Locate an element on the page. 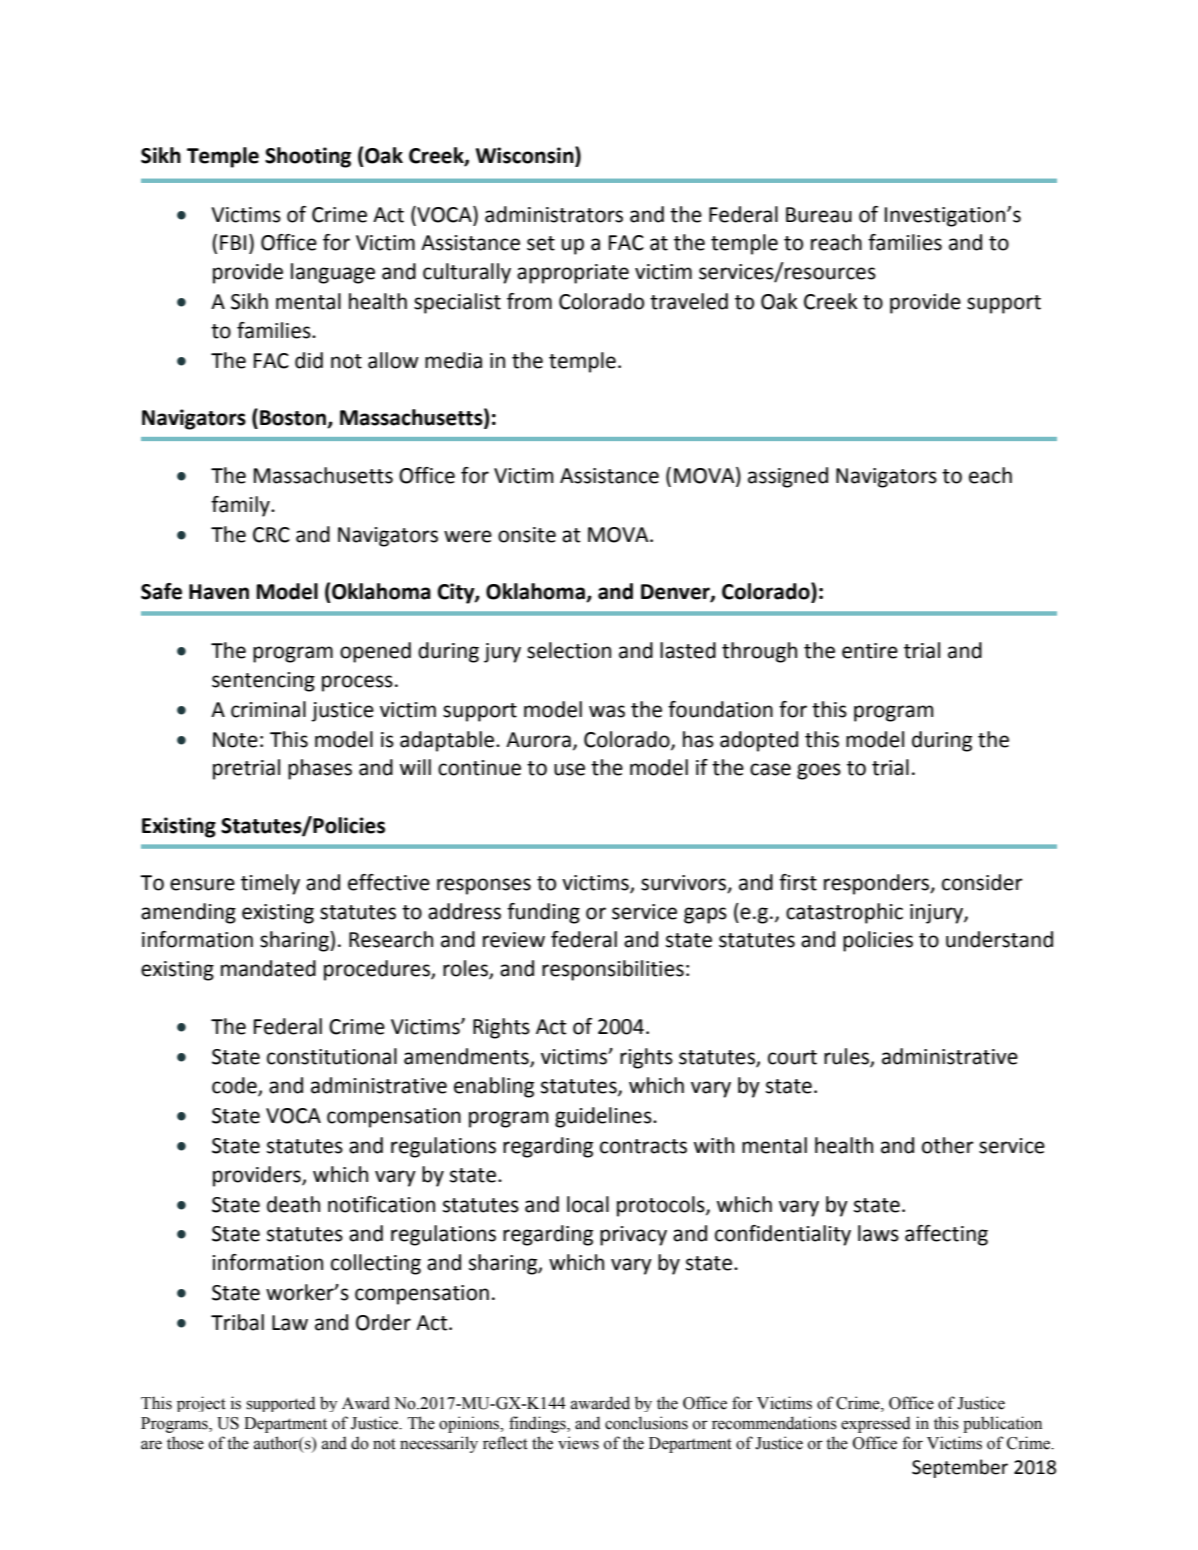  administrators is located at coordinates (554, 214).
